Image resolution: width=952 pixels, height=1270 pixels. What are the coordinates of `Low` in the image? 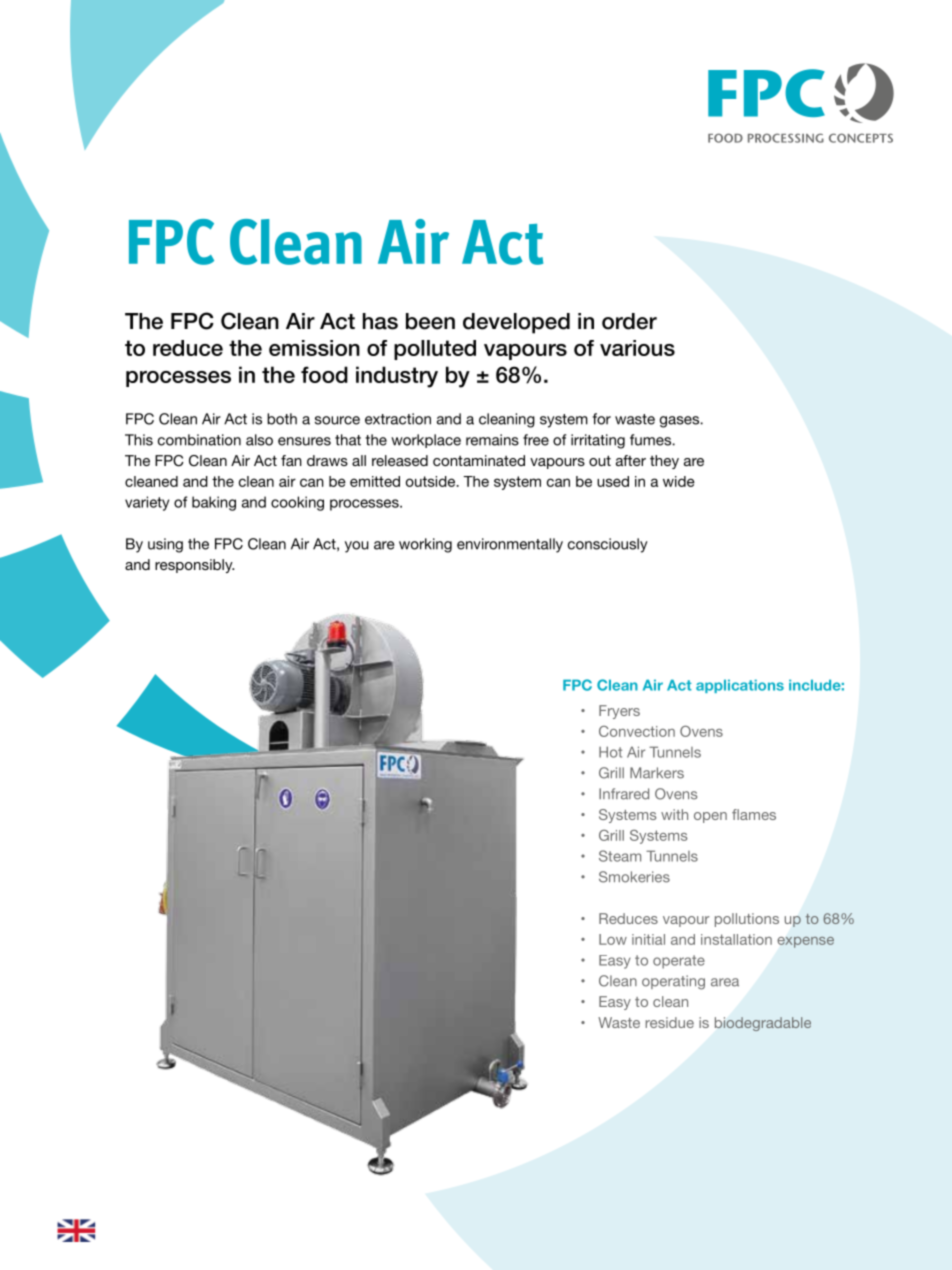 It's located at (613, 939).
